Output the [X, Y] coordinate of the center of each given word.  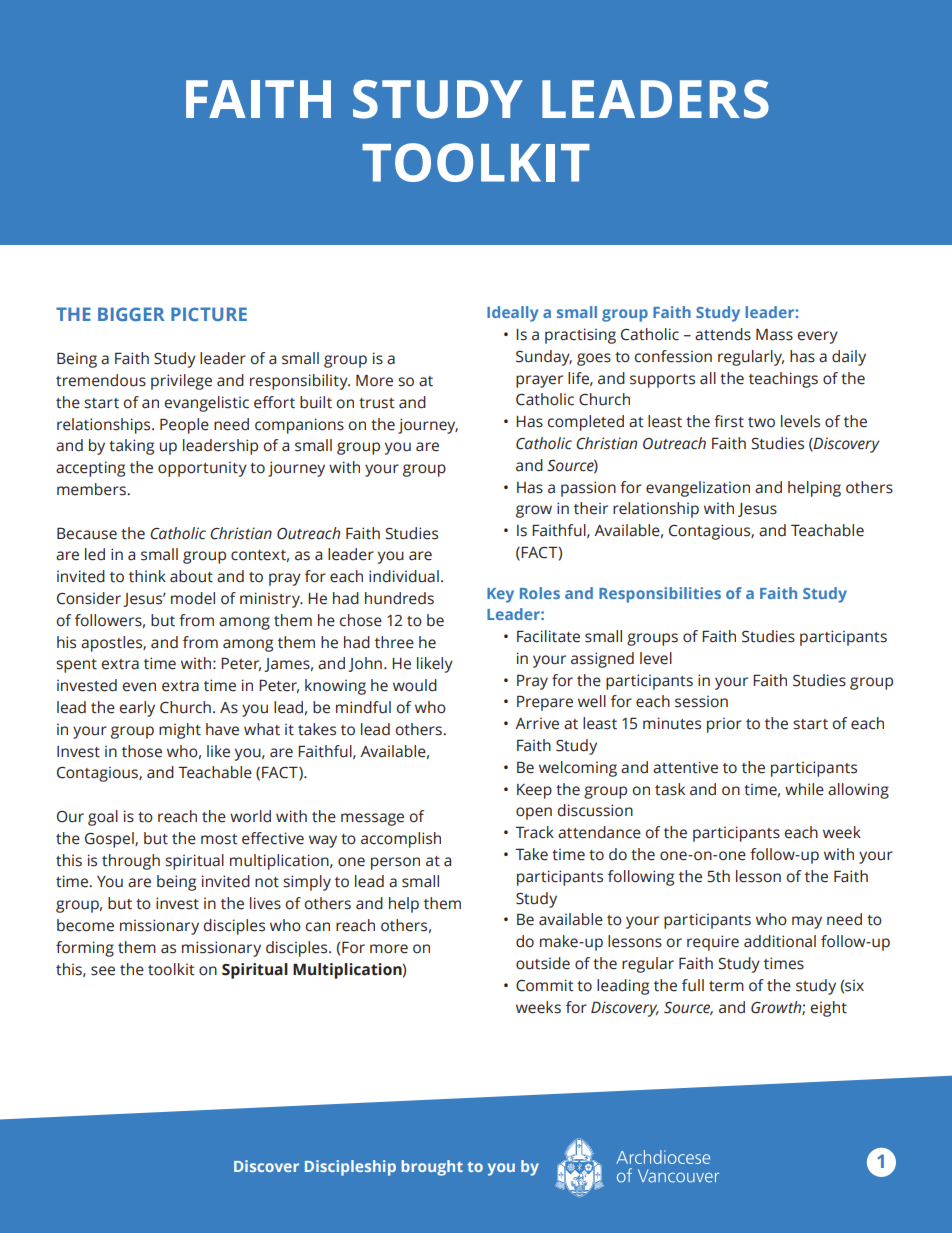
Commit [545, 985]
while [804, 789]
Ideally [512, 314]
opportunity [202, 469]
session [701, 701]
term [726, 986]
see [103, 971]
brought [432, 1168]
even [139, 687]
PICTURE [209, 314]
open [534, 813]
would [415, 685]
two [761, 422]
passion [588, 489]
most [219, 839]
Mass [774, 334]
